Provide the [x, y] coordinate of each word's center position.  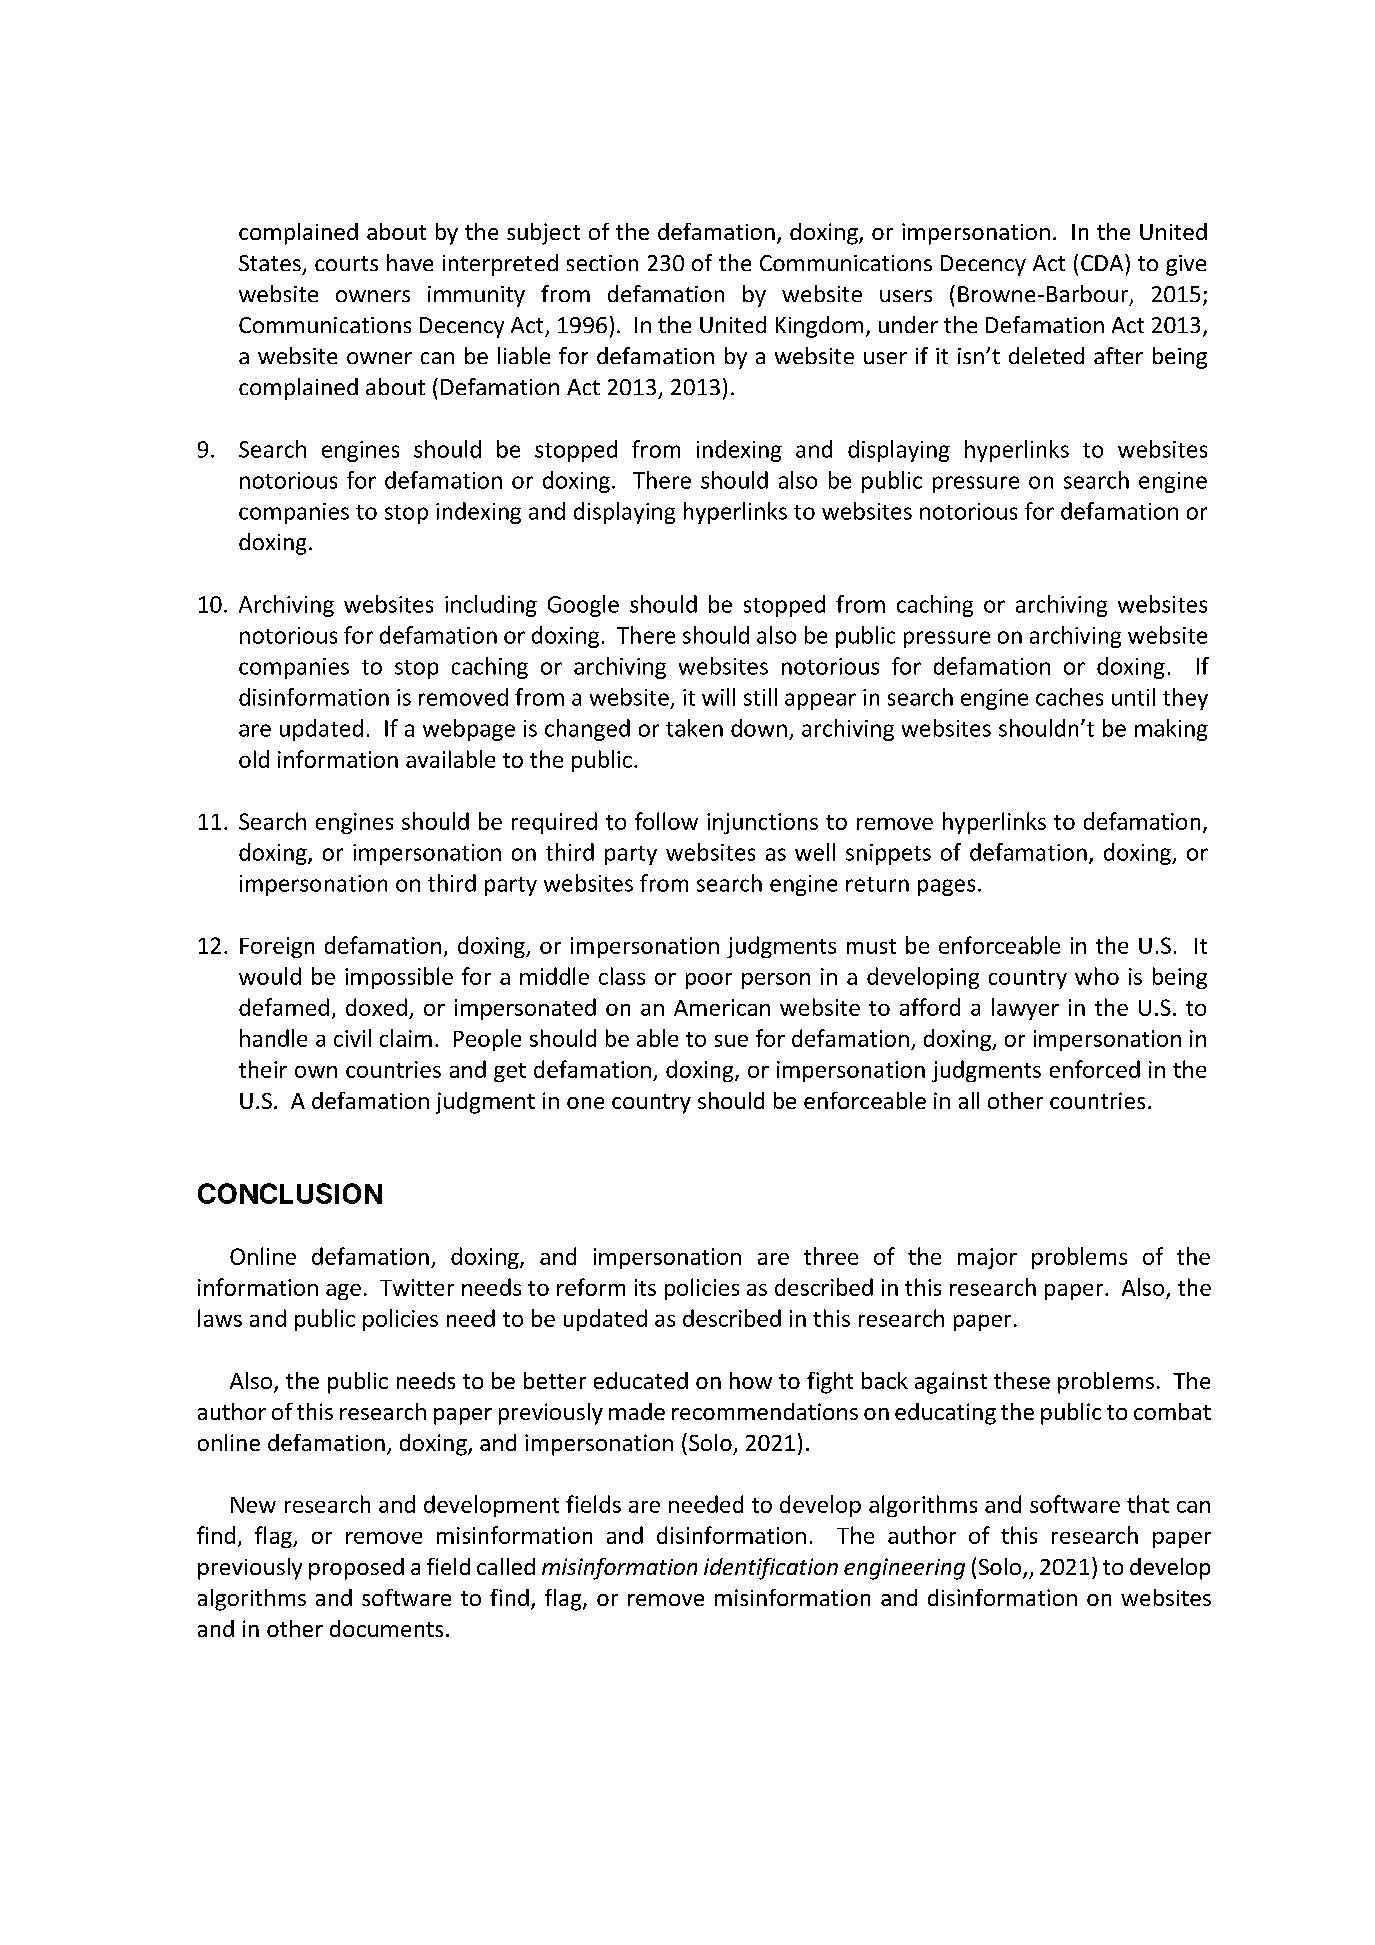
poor [709, 981]
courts [346, 263]
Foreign [277, 947]
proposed [356, 1569]
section [602, 263]
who [1097, 976]
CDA [1103, 262]
